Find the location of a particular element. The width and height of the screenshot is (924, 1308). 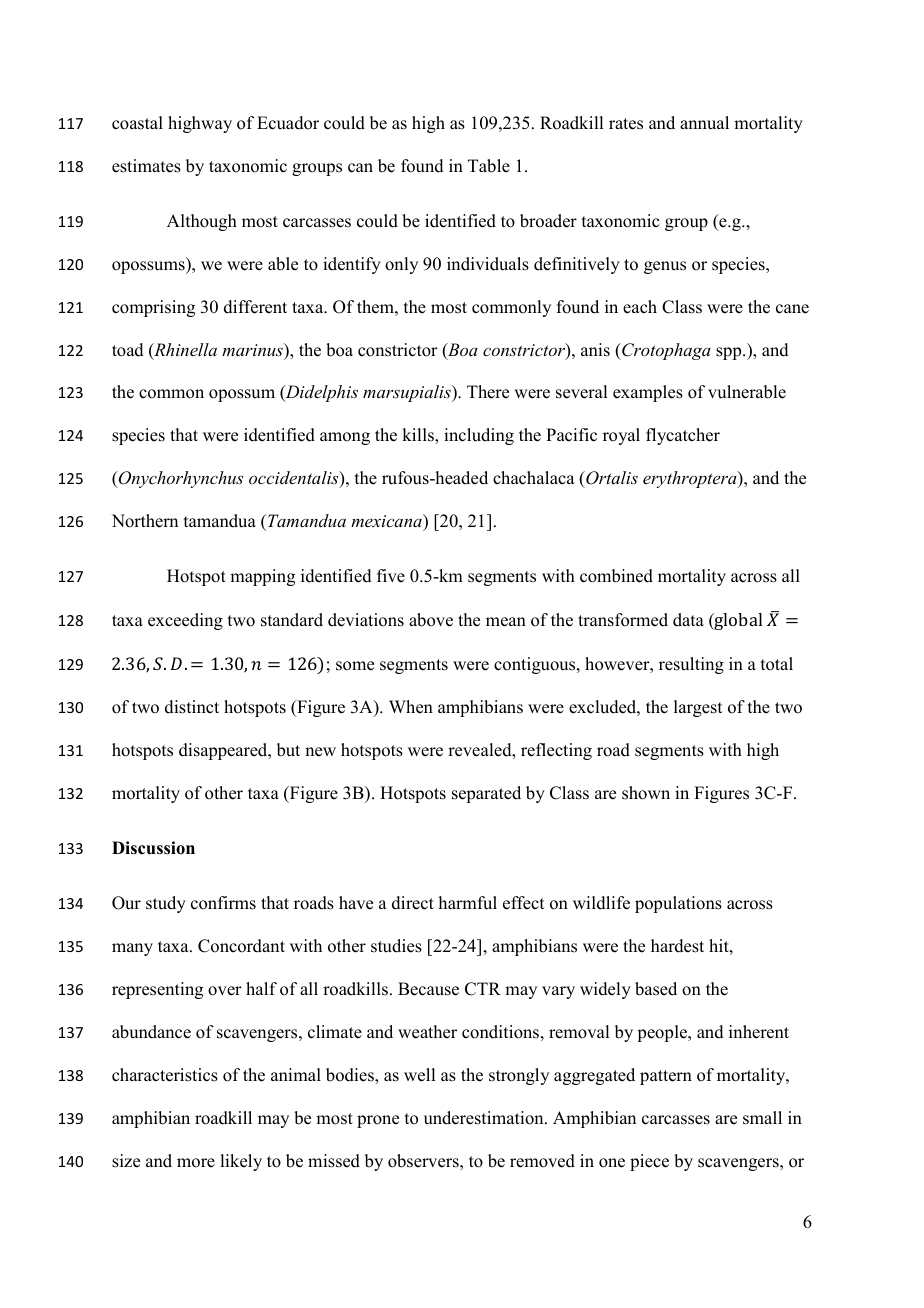

underestimation is located at coordinates (485, 1118).
